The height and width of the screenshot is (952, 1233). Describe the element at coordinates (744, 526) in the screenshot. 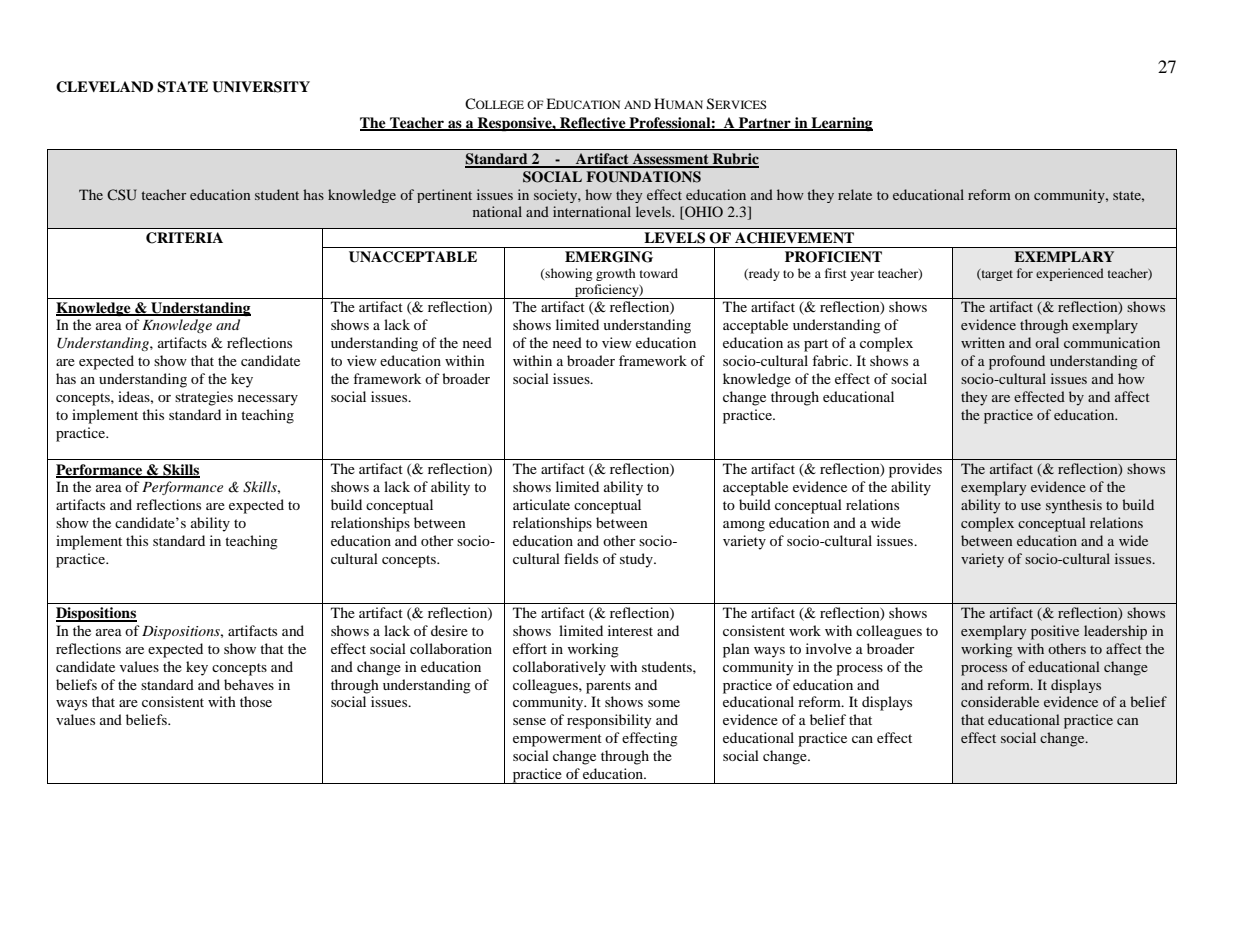

I see `among` at that location.
